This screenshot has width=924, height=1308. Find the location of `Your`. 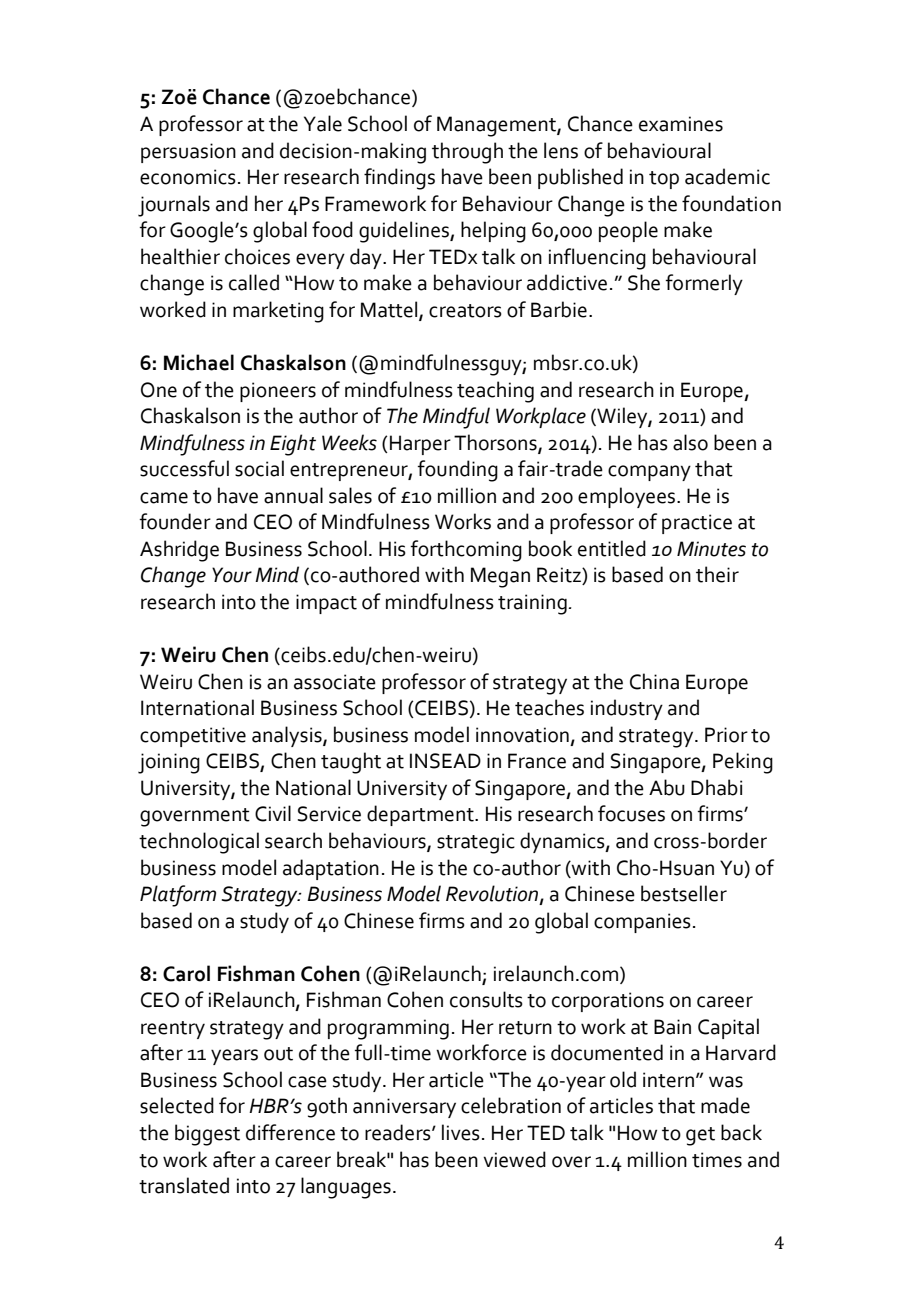

Your is located at coordinates (232, 575).
